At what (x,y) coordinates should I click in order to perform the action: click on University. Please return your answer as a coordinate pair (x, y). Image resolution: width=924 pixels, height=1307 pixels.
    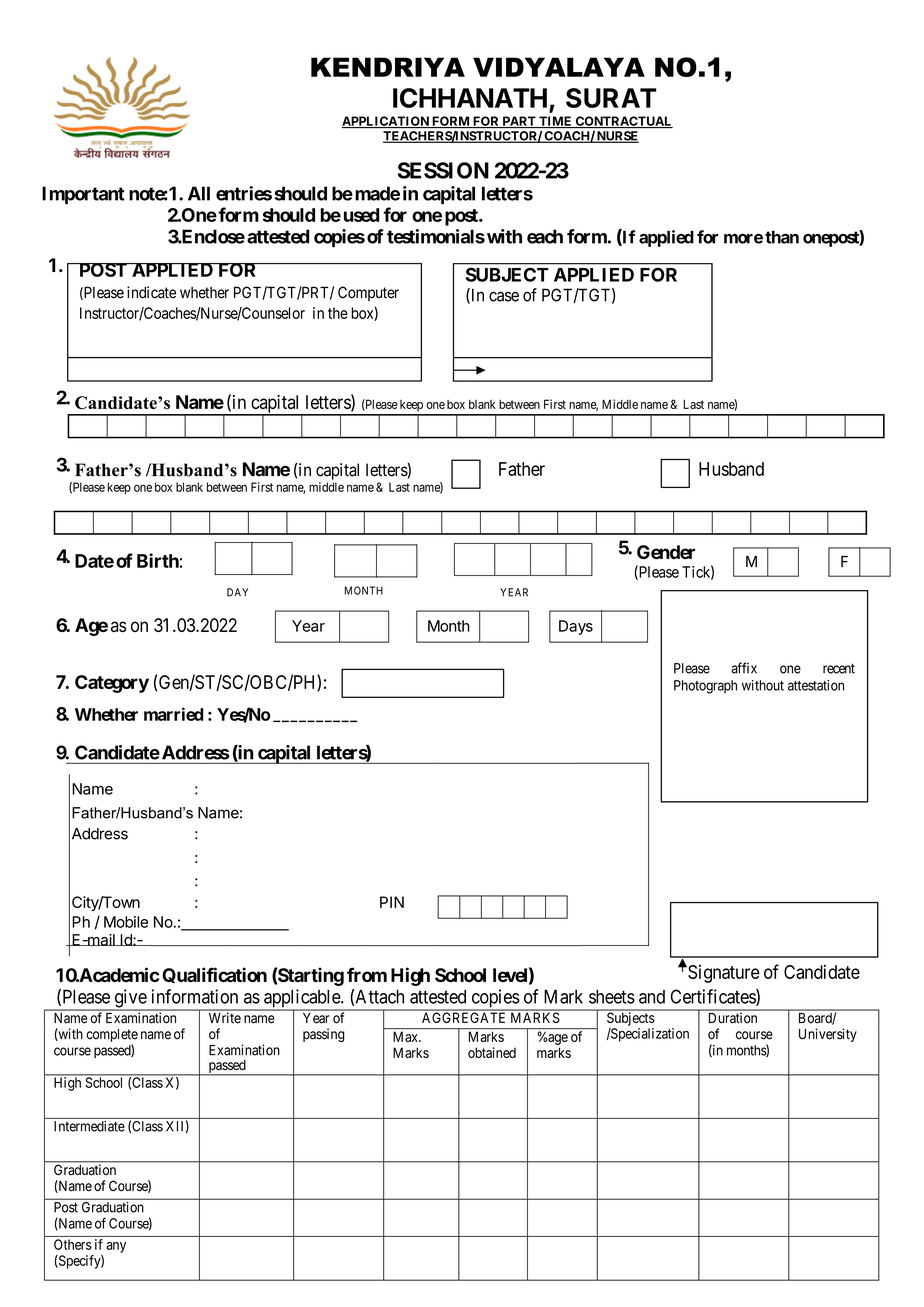
    Looking at the image, I should click on (828, 1035).
